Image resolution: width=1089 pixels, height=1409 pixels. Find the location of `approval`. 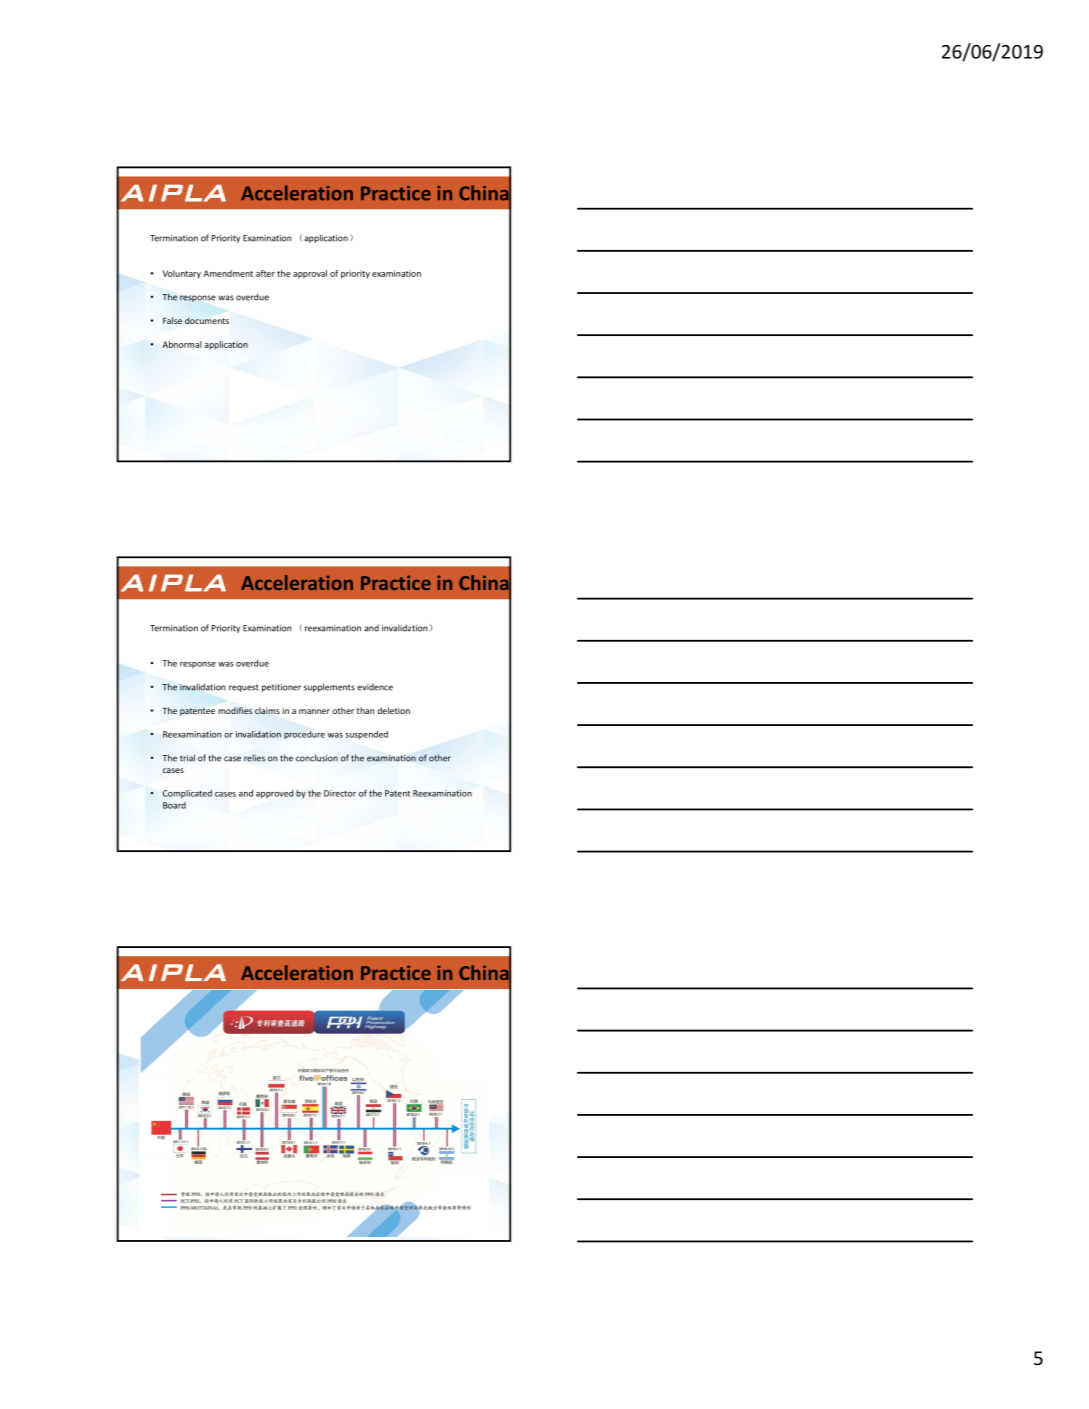

approval is located at coordinates (310, 274).
